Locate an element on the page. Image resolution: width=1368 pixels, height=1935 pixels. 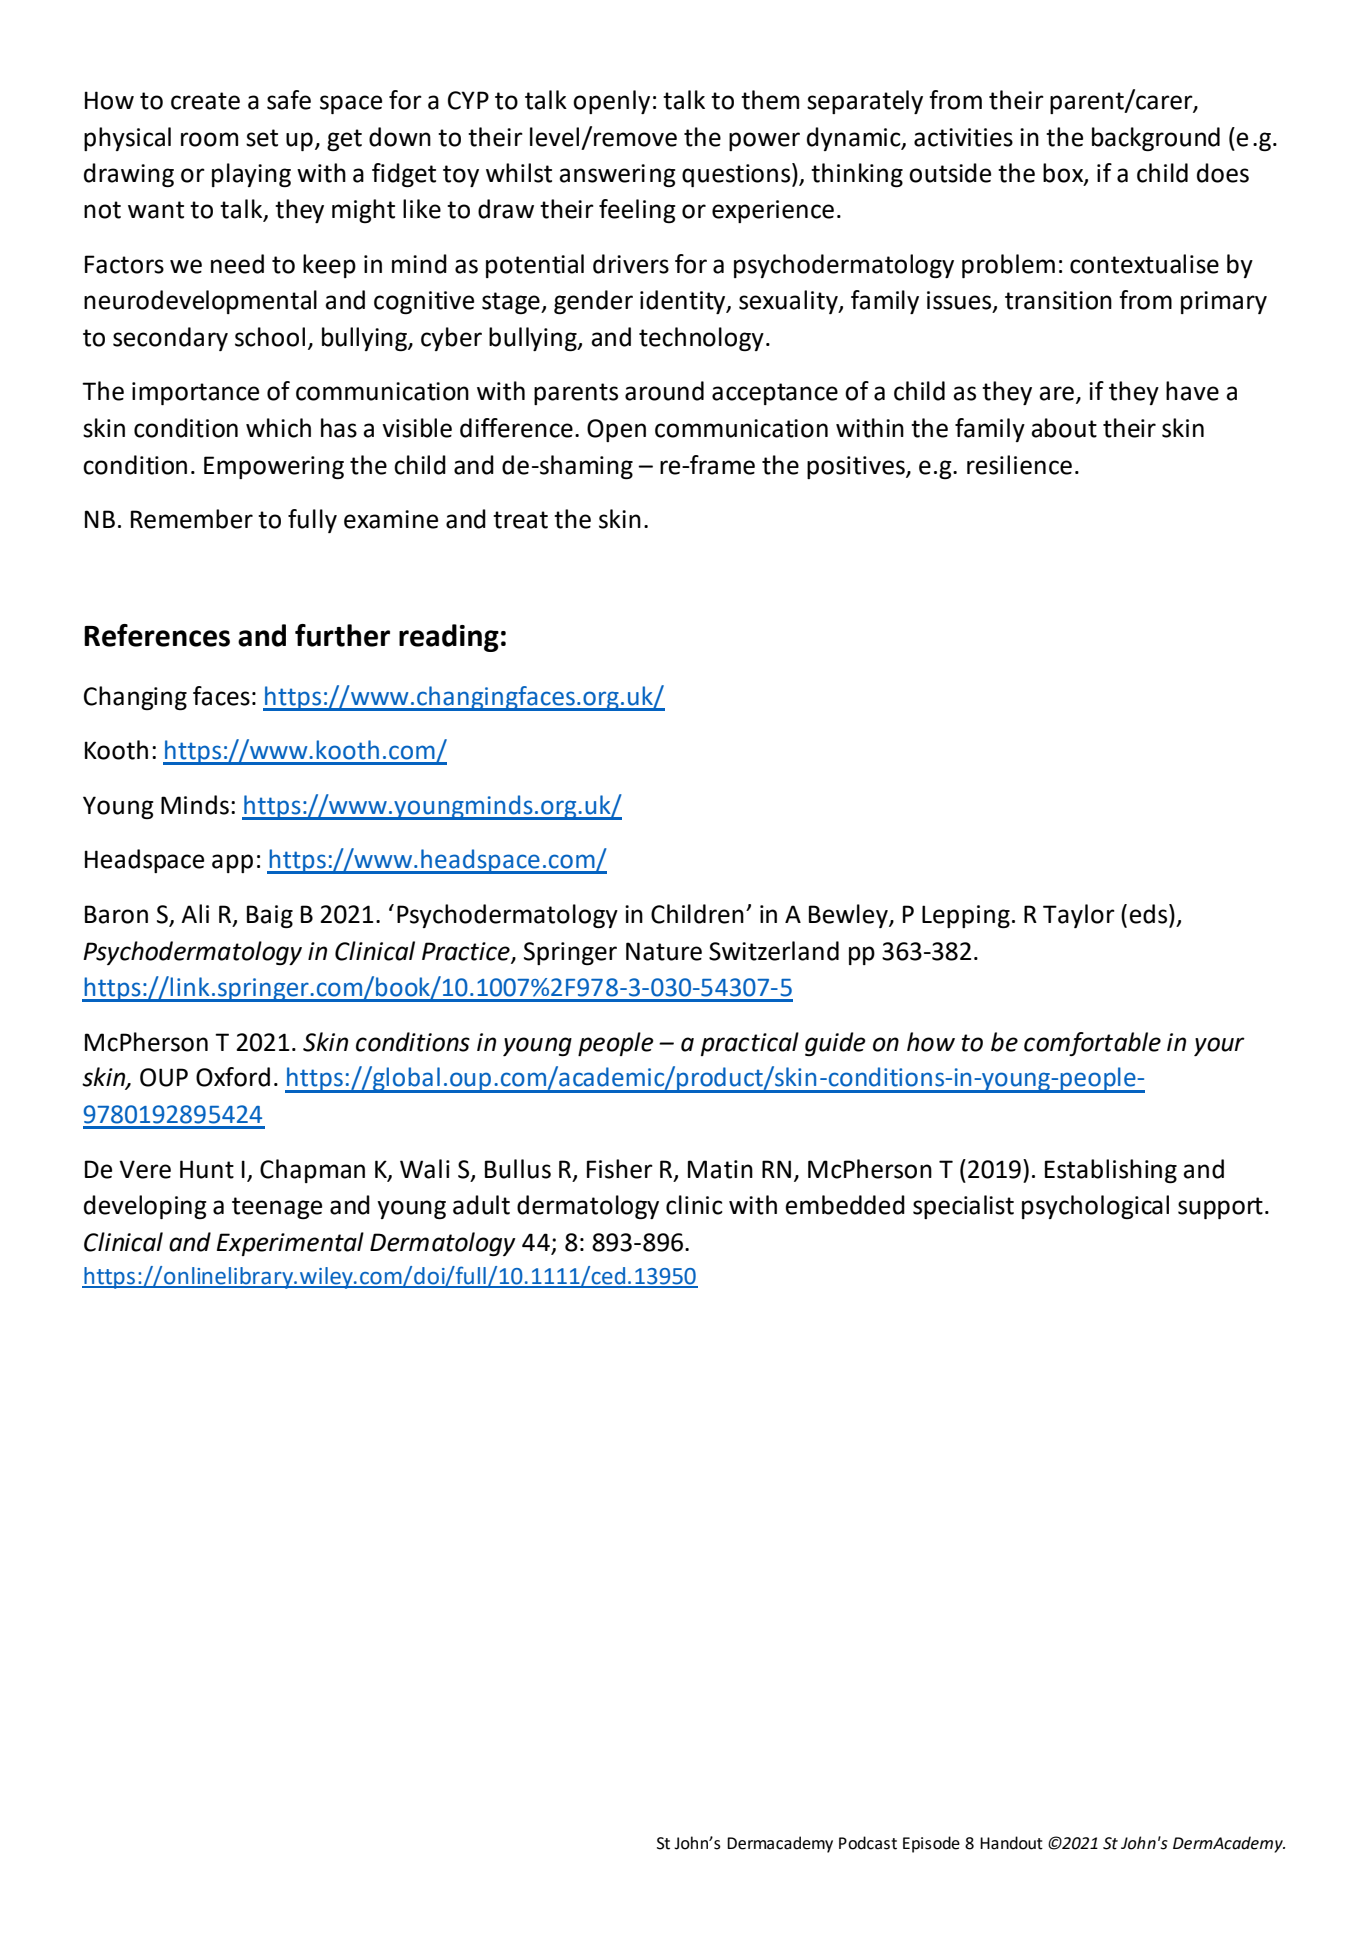
answering is located at coordinates (617, 175).
